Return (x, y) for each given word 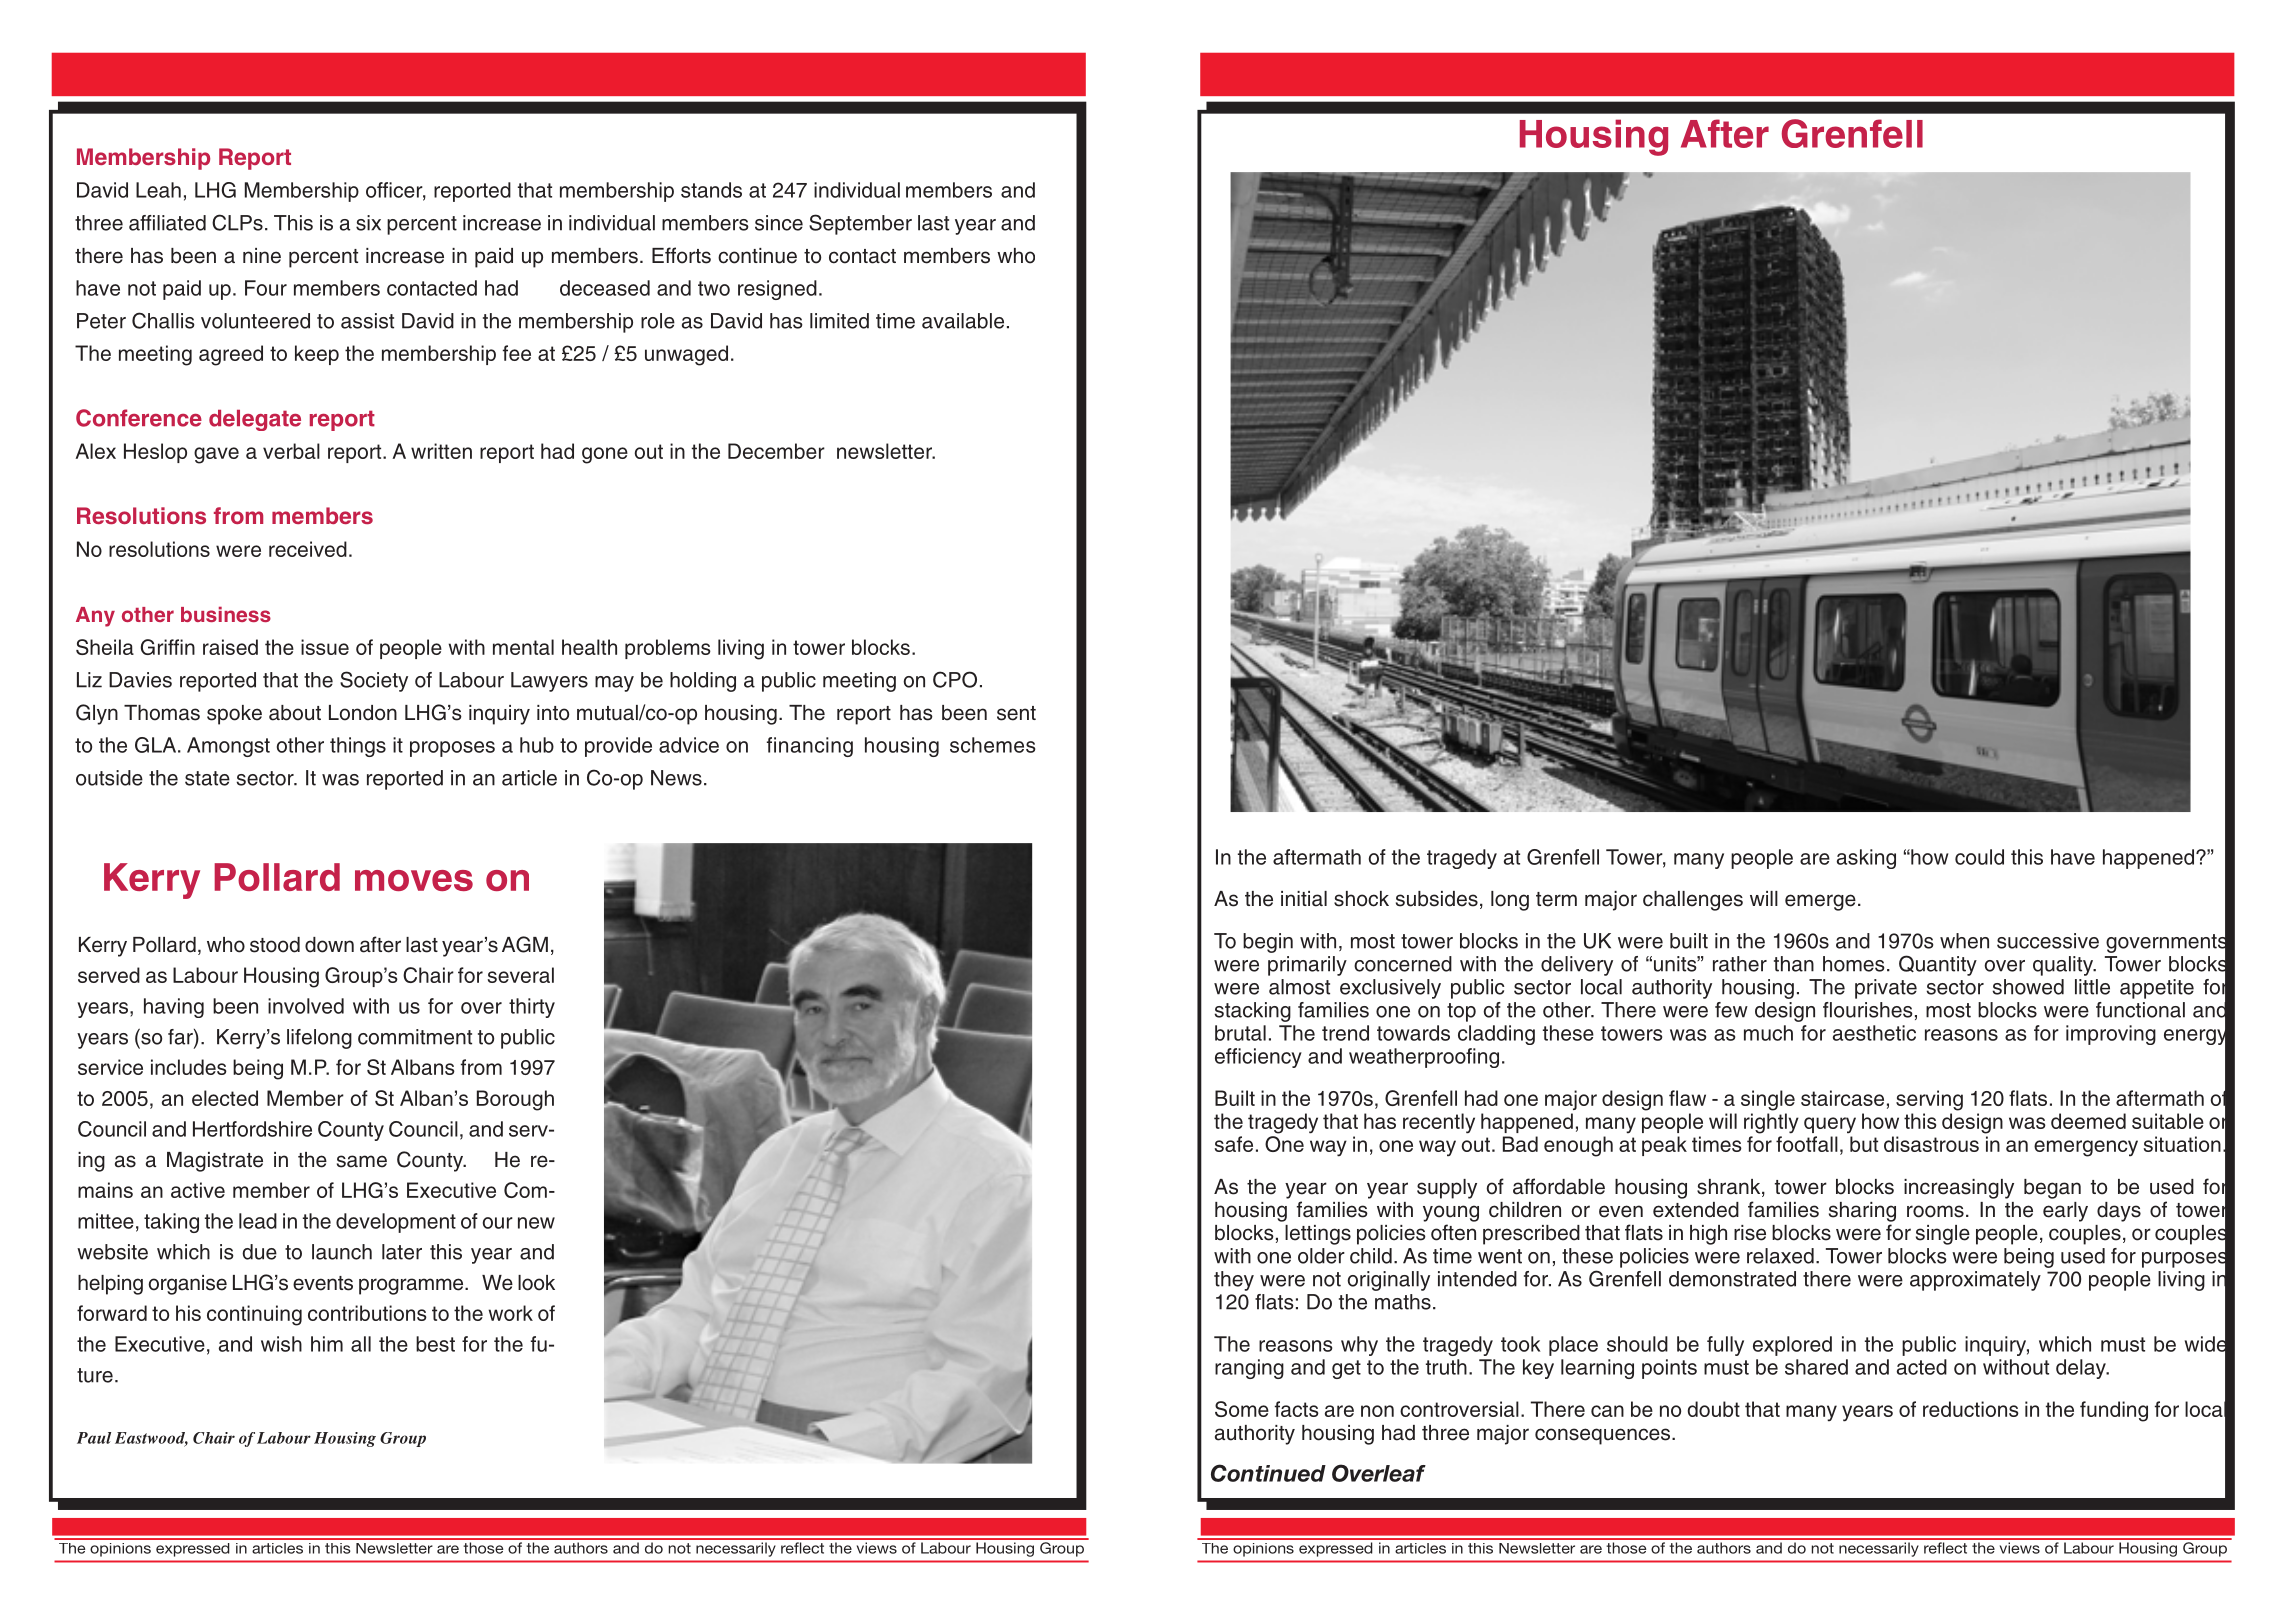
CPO (955, 679)
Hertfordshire (252, 1129)
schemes (992, 745)
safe (1233, 1144)
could (1979, 857)
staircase (1842, 1098)
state (207, 778)
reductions (1971, 1409)
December (776, 451)
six (368, 223)
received (308, 549)
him (327, 1344)
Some (1242, 1409)
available (963, 321)
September (860, 224)
